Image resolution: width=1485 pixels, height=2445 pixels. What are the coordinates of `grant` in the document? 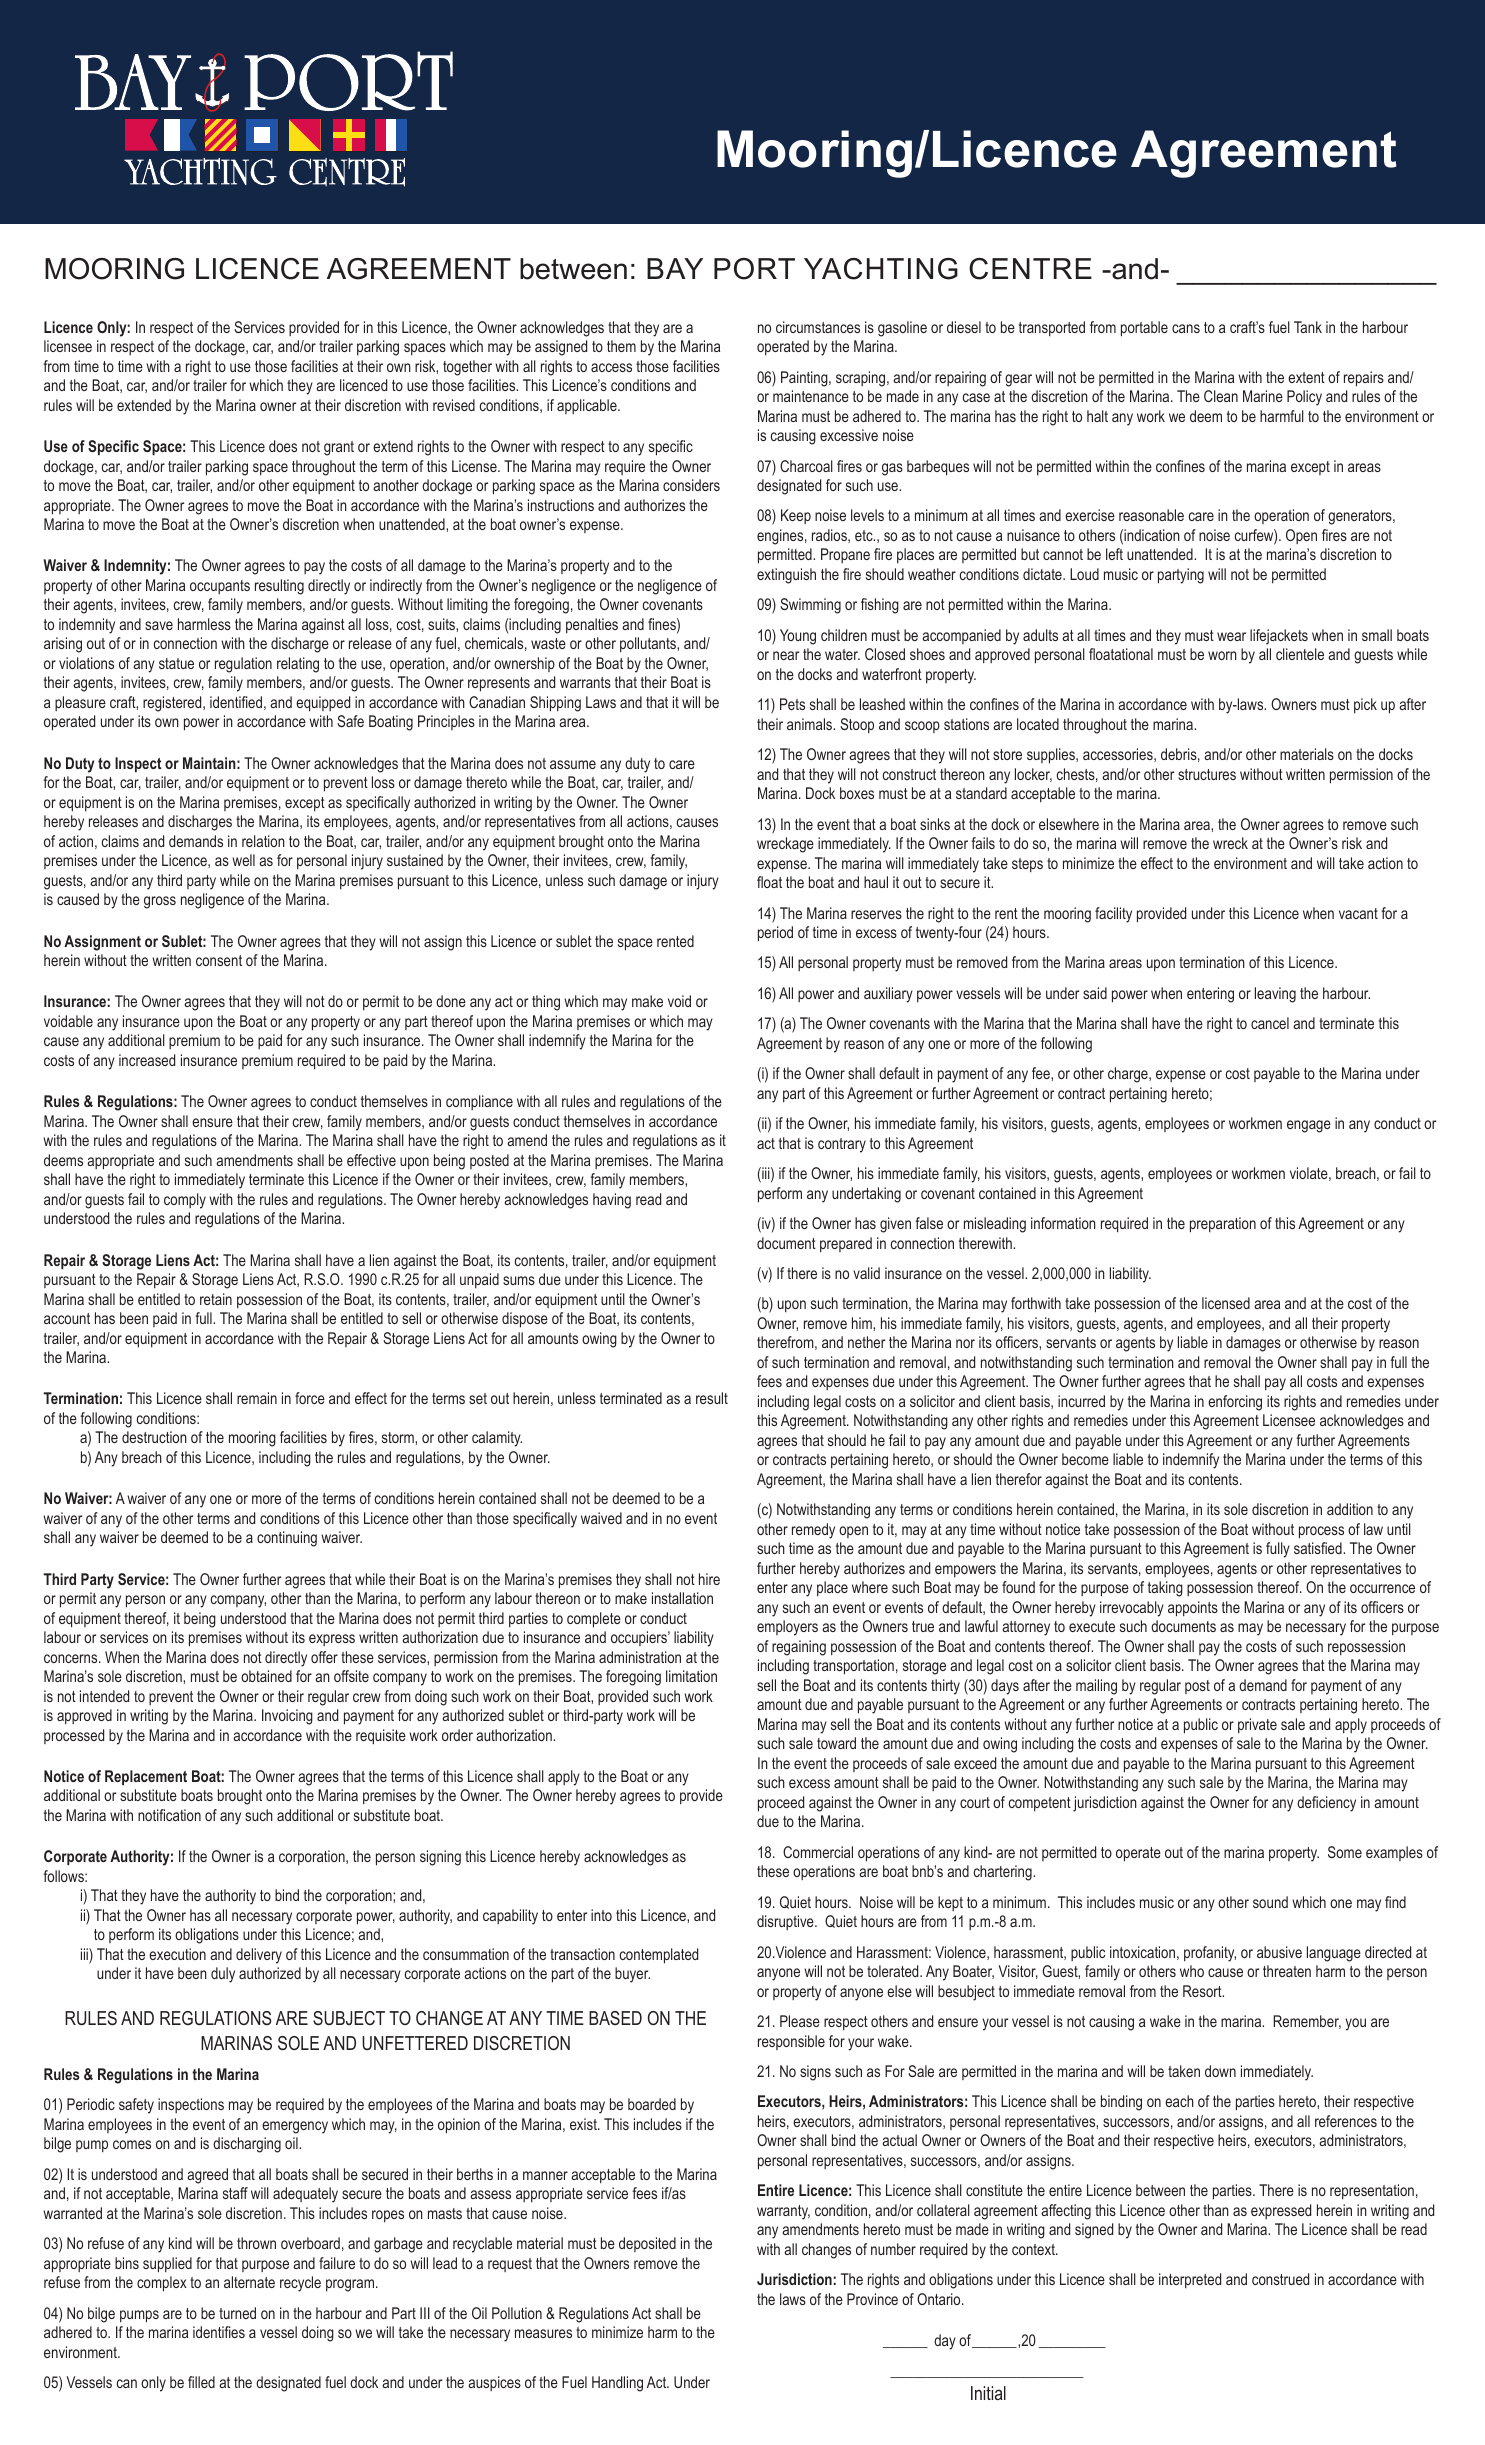 It's located at (339, 448).
